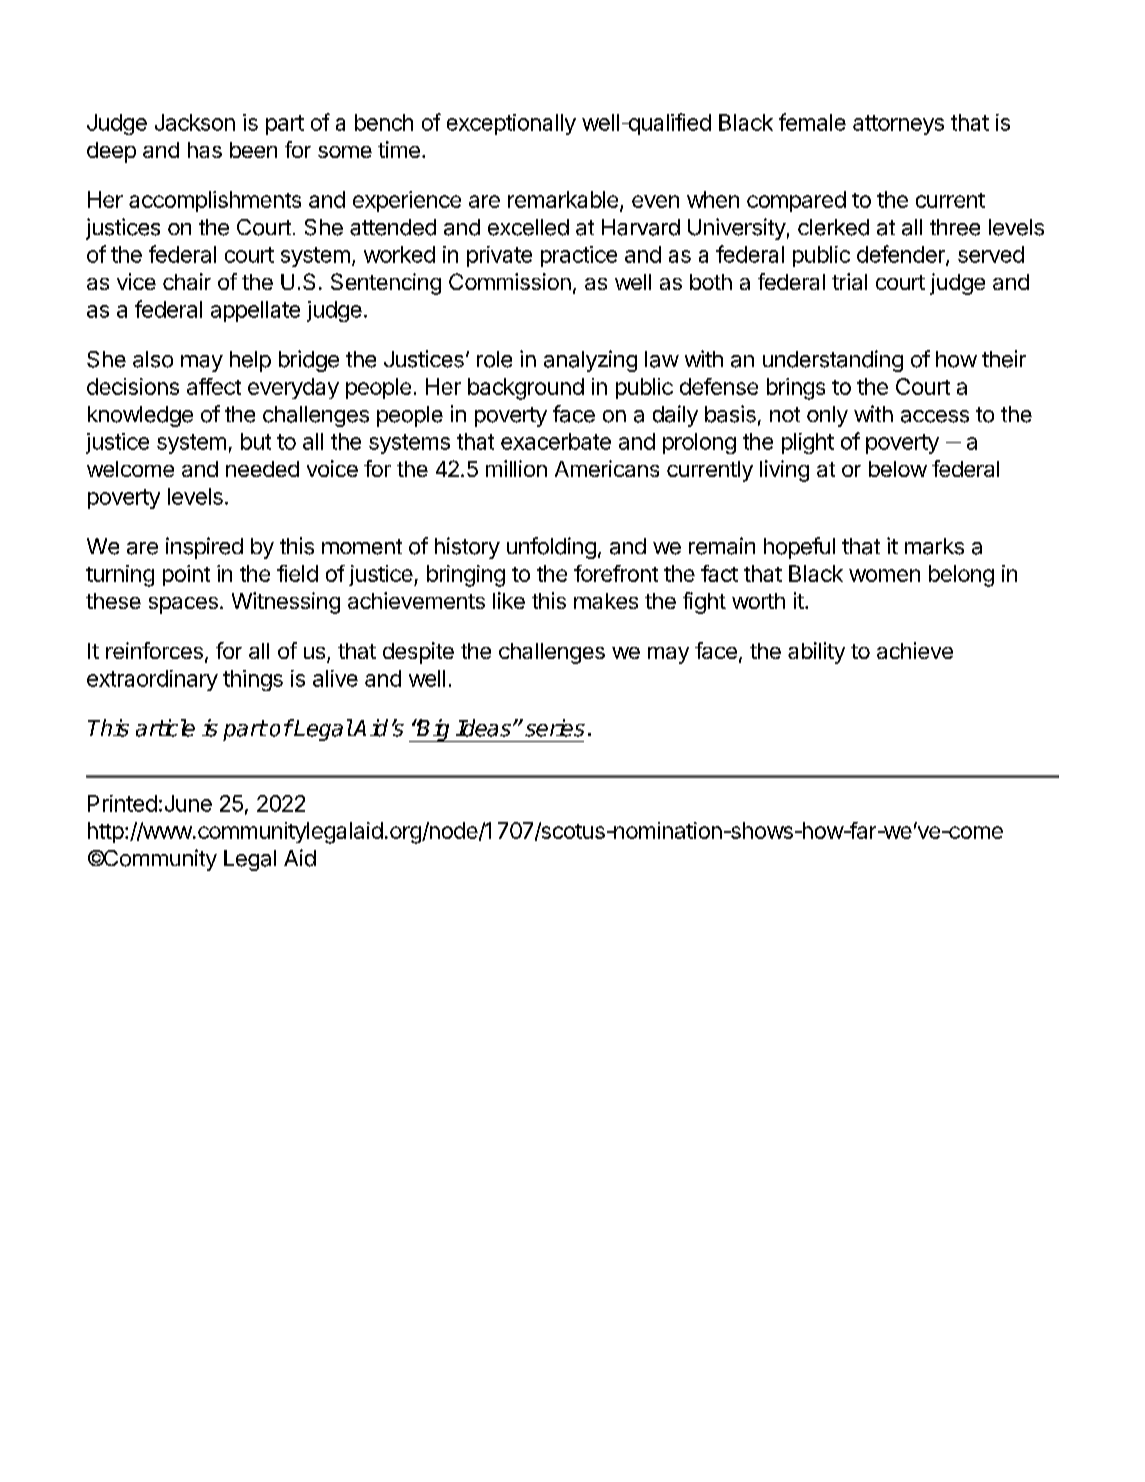 The image size is (1145, 1482). I want to click on inspired, so click(204, 548).
